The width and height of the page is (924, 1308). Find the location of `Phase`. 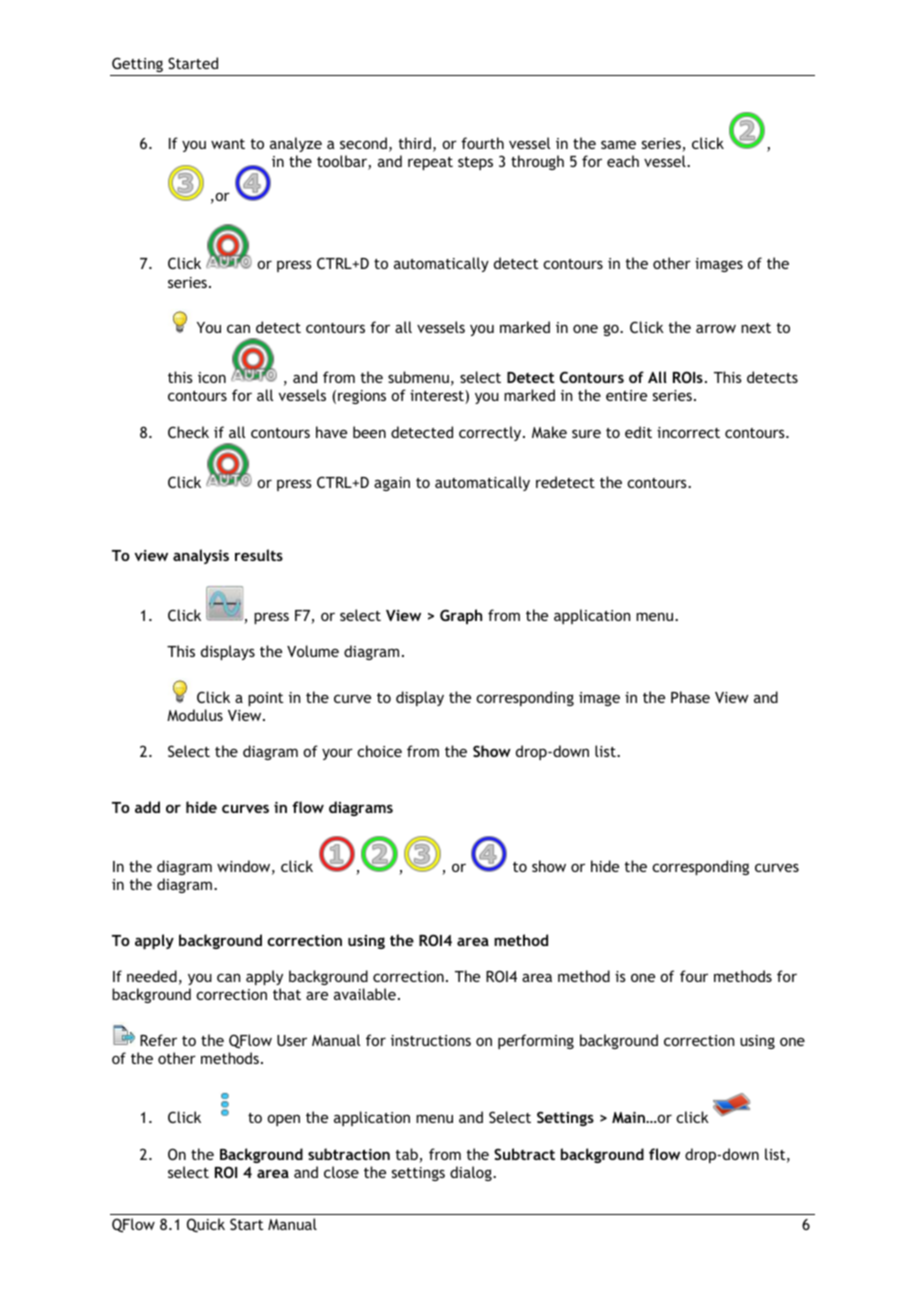

Phase is located at coordinates (690, 697).
